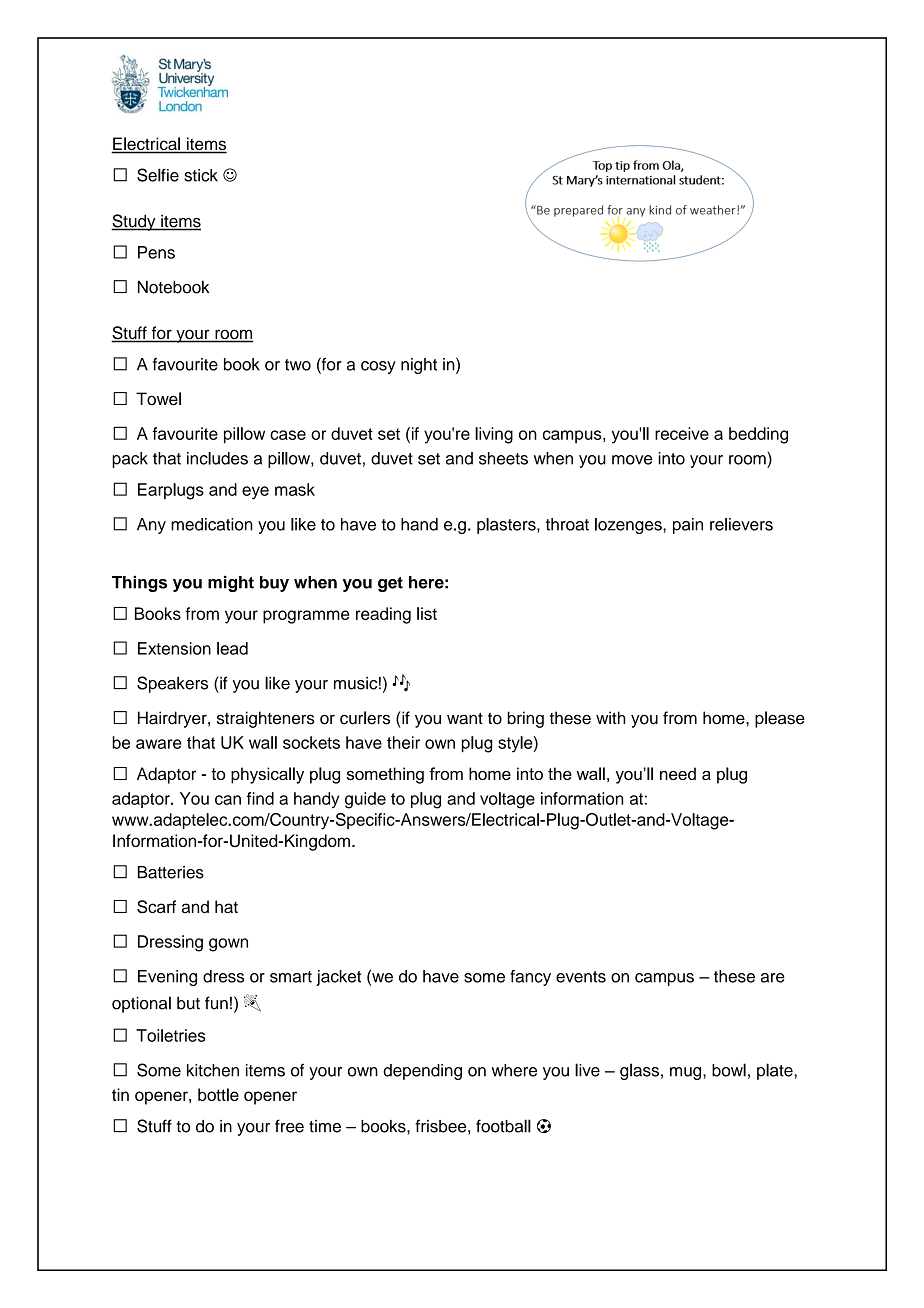  What do you see at coordinates (780, 719) in the page?
I see `please` at bounding box center [780, 719].
